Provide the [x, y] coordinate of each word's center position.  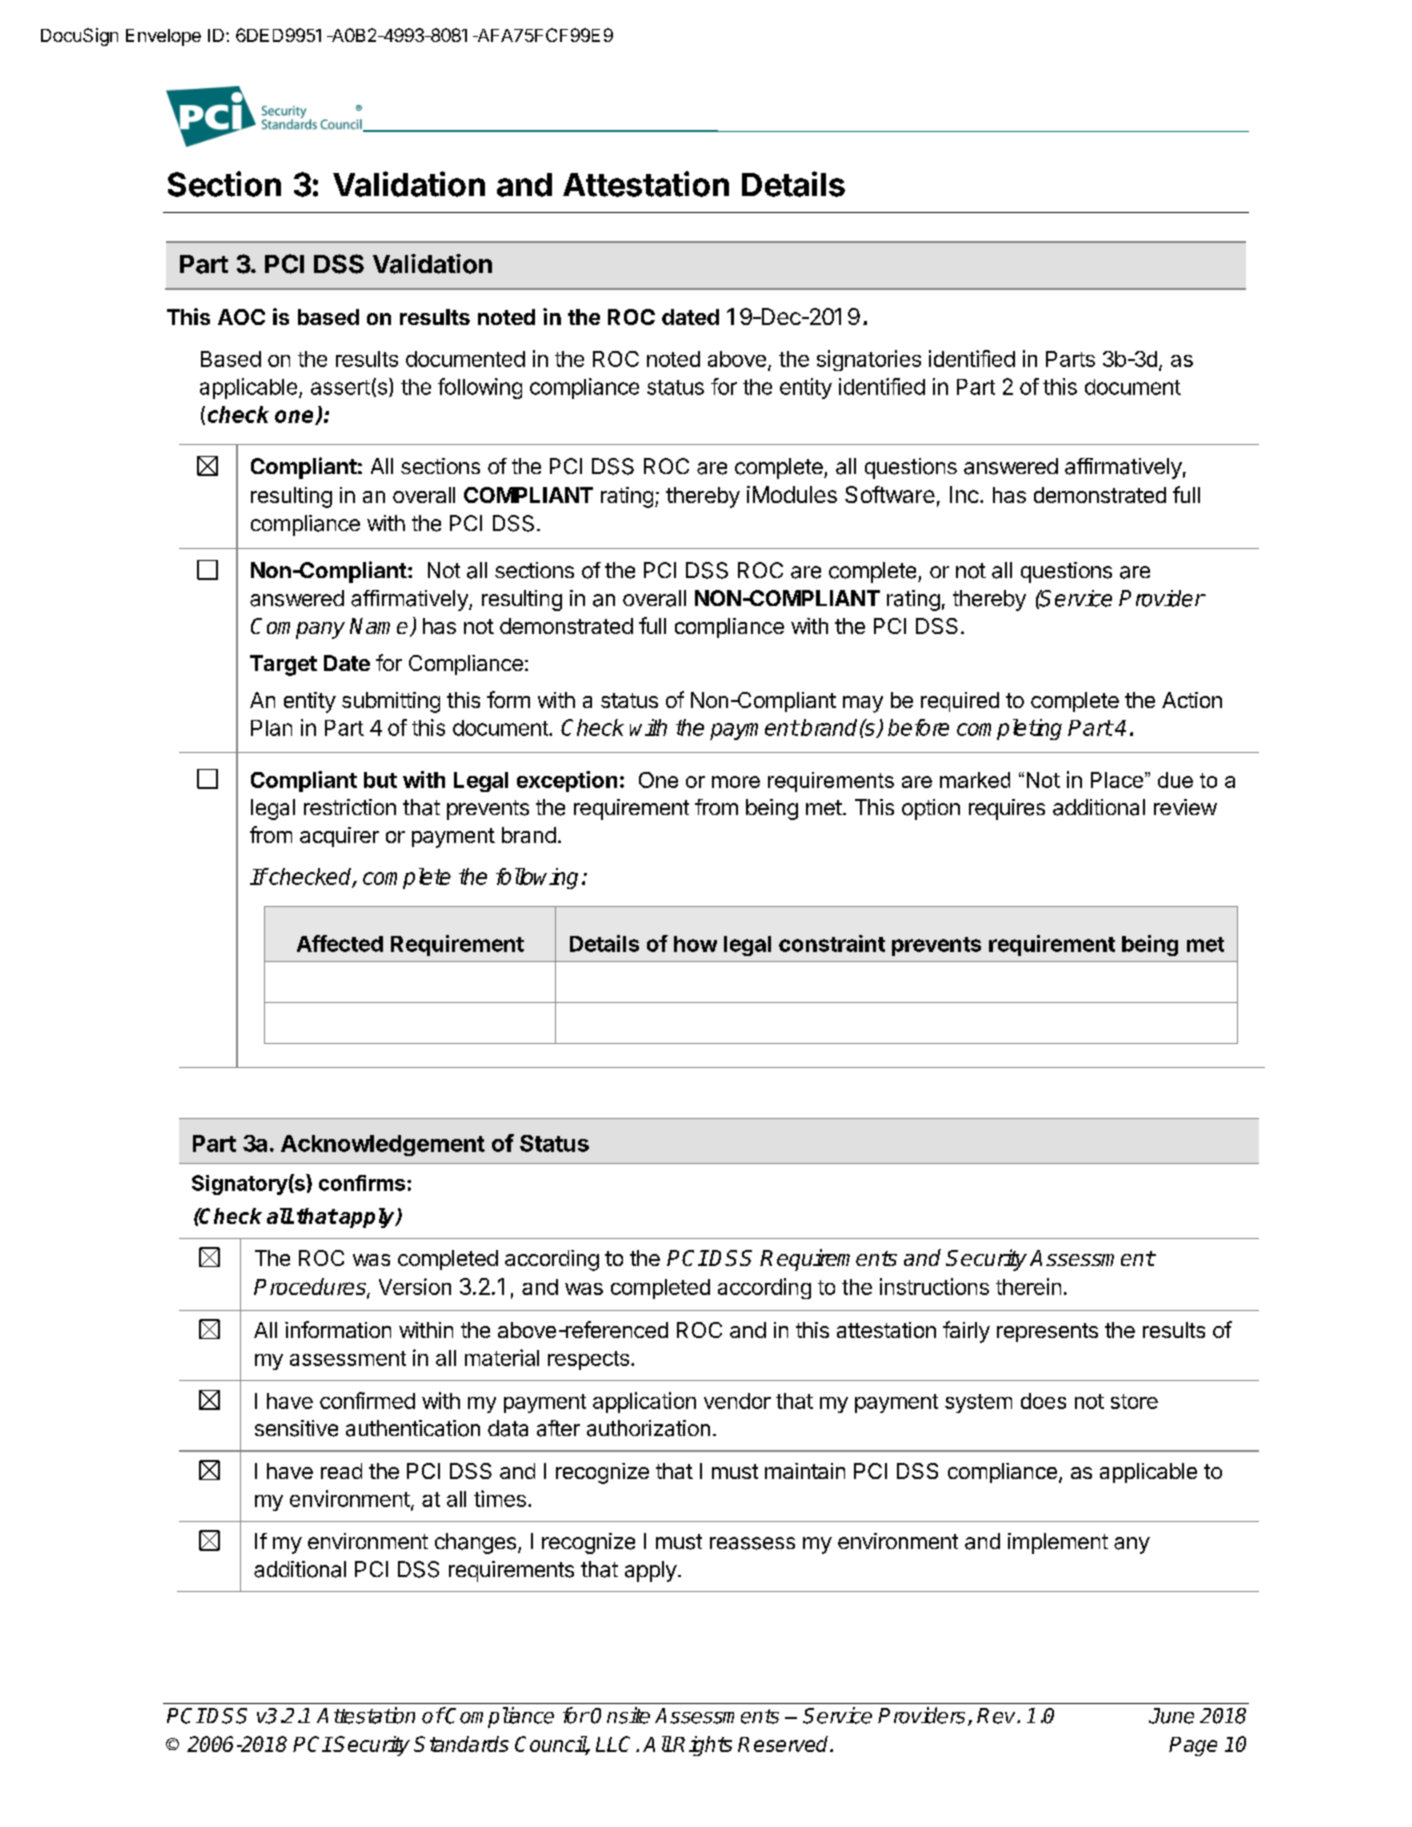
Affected [340, 943]
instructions [934, 1286]
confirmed [367, 1400]
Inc [965, 494]
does [1043, 1401]
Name [380, 627]
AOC [241, 317]
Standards [461, 1744]
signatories [869, 360]
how [695, 944]
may [863, 704]
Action [1192, 700]
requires [1007, 809]
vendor [737, 1401]
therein [1028, 1286]
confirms [362, 1183]
